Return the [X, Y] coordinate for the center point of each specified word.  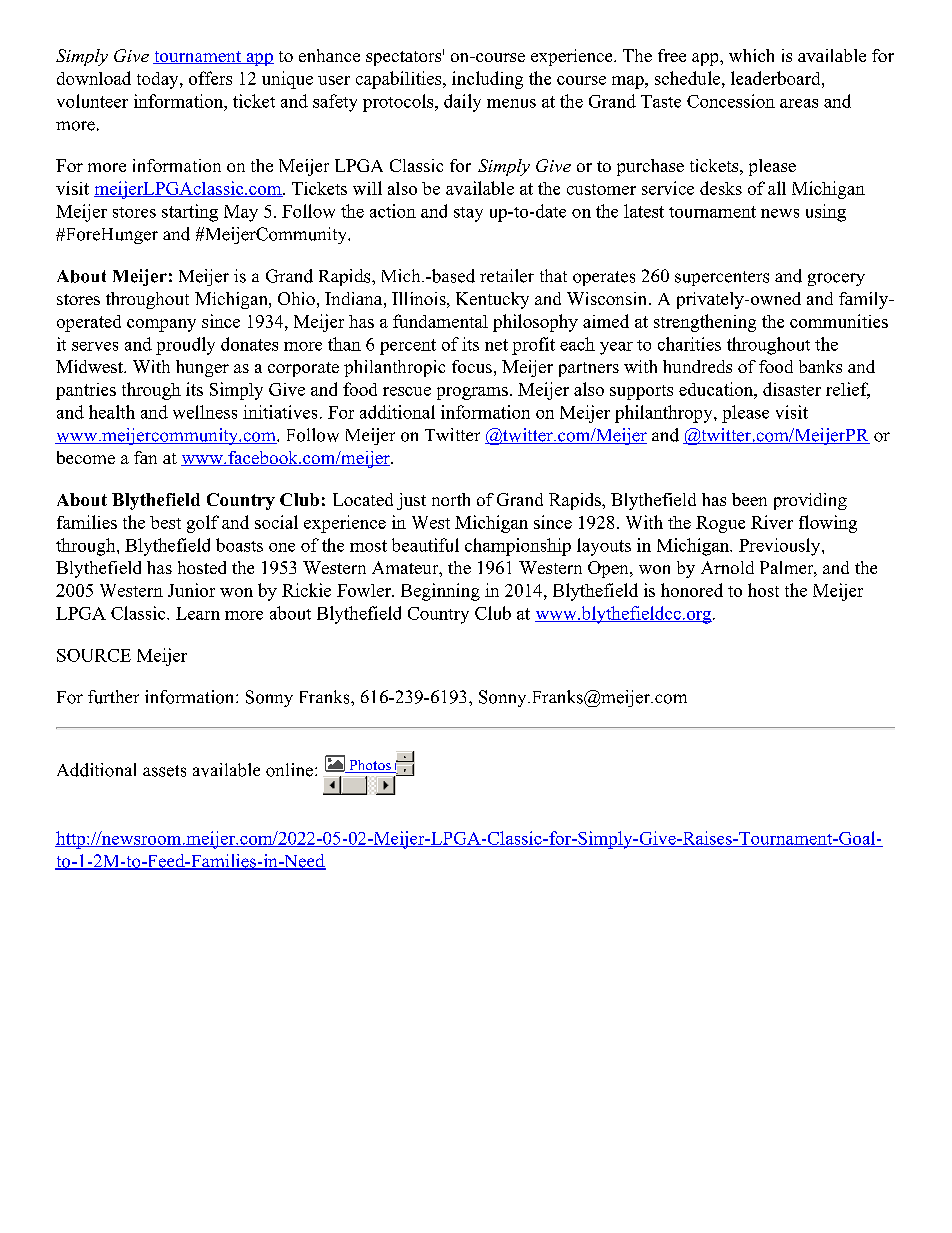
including [487, 80]
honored [692, 590]
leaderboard [777, 78]
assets [164, 771]
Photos [370, 766]
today [159, 80]
